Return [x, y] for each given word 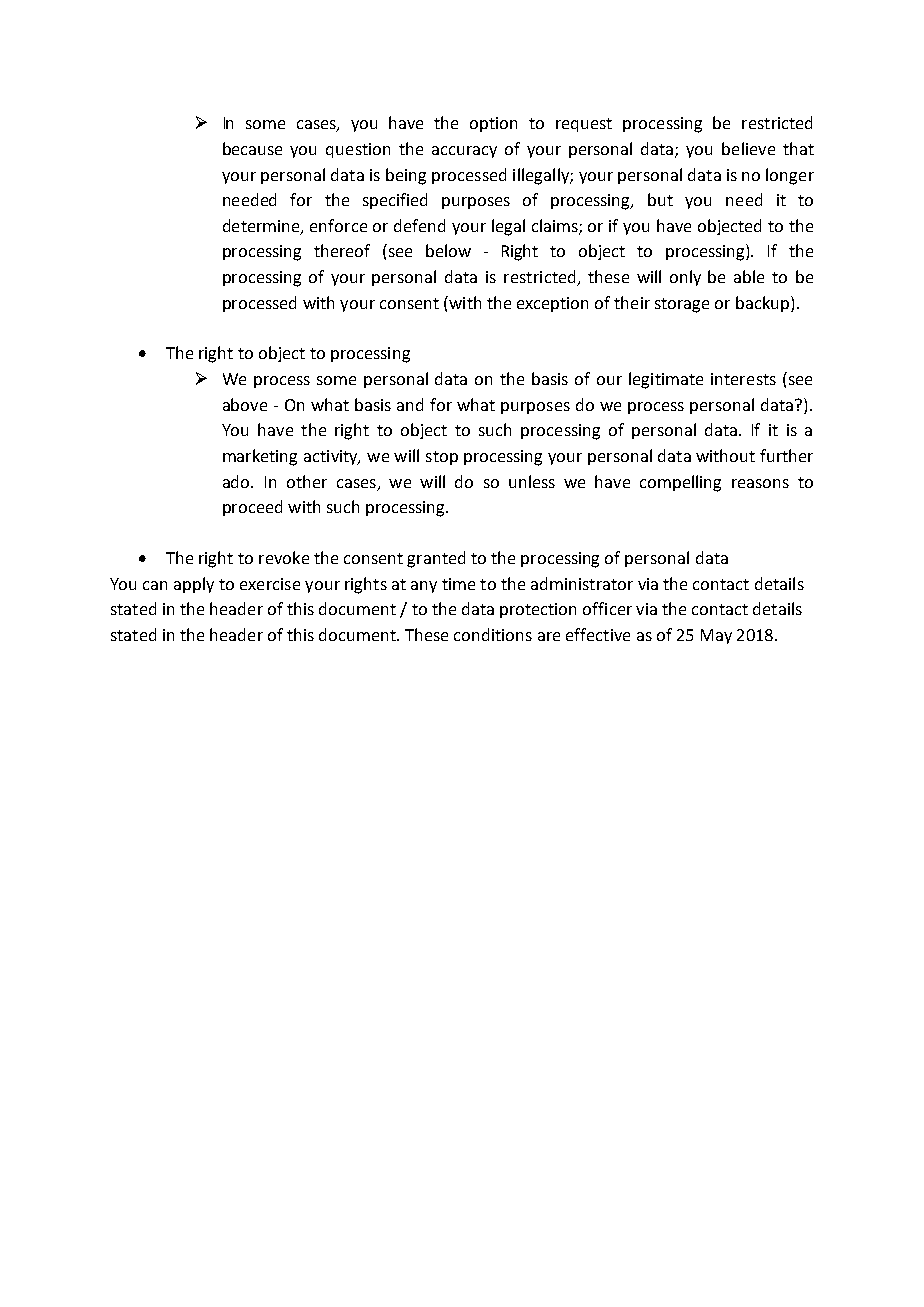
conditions [493, 634]
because [252, 148]
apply [194, 585]
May [716, 636]
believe [748, 148]
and [410, 404]
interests [743, 379]
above [245, 404]
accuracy [464, 152]
